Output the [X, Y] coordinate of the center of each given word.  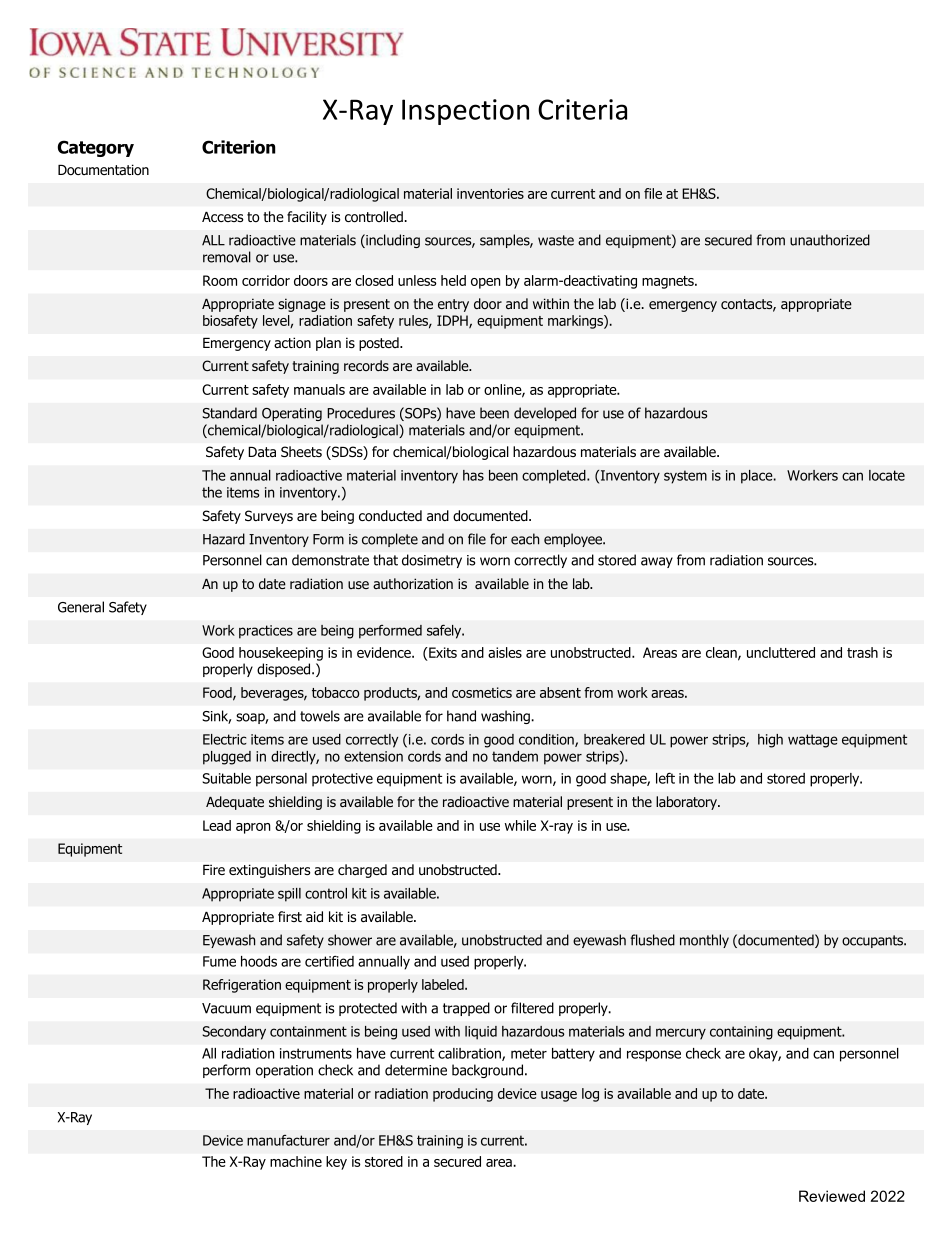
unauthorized [830, 240]
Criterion [239, 147]
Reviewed [832, 1196]
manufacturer [288, 1140]
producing [463, 1095]
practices [266, 632]
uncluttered [781, 652]
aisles [505, 652]
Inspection [465, 112]
